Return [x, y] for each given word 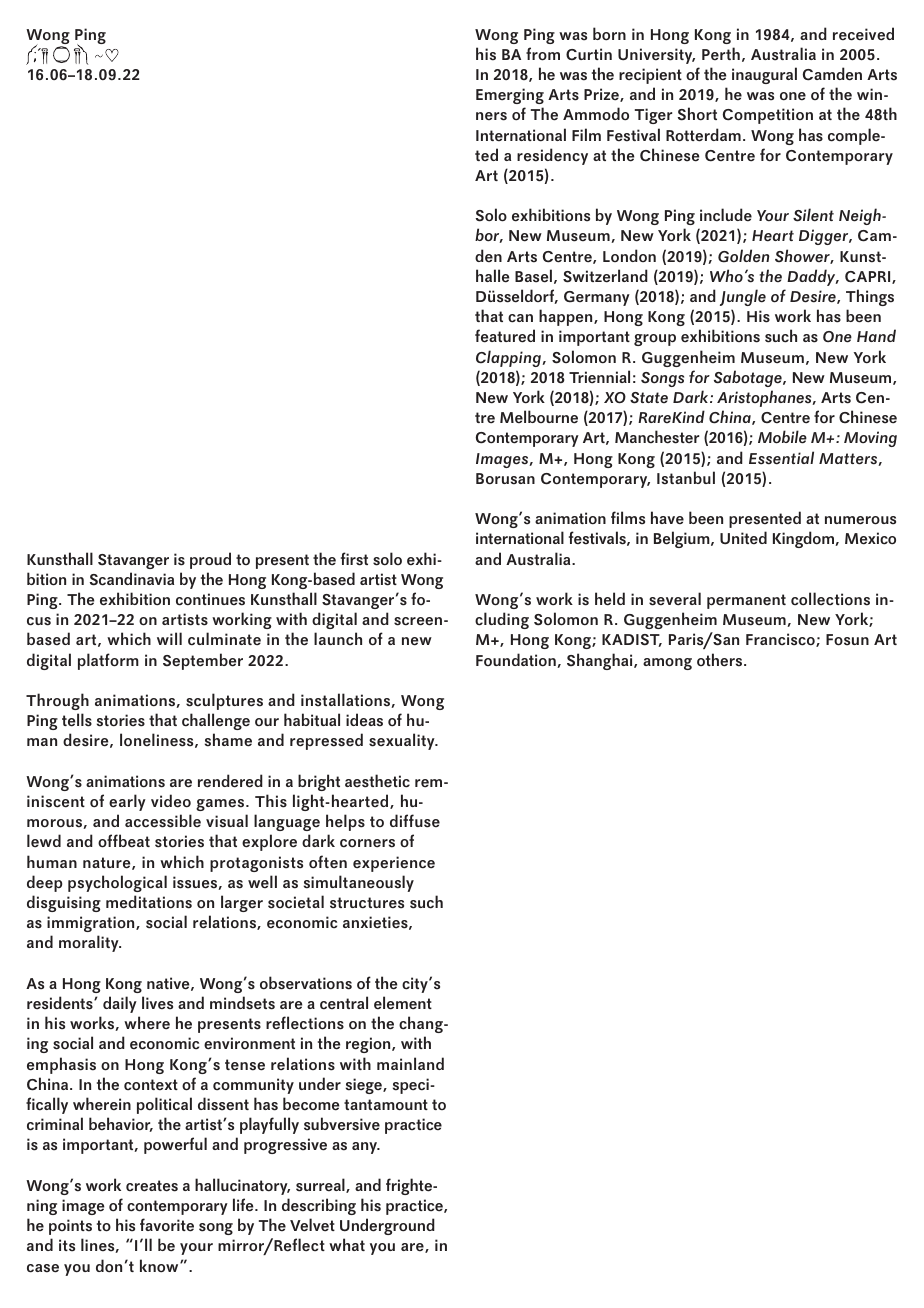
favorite [167, 1225]
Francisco [781, 640]
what [347, 1244]
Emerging [510, 96]
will [169, 638]
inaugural [764, 75]
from [543, 54]
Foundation [517, 660]
